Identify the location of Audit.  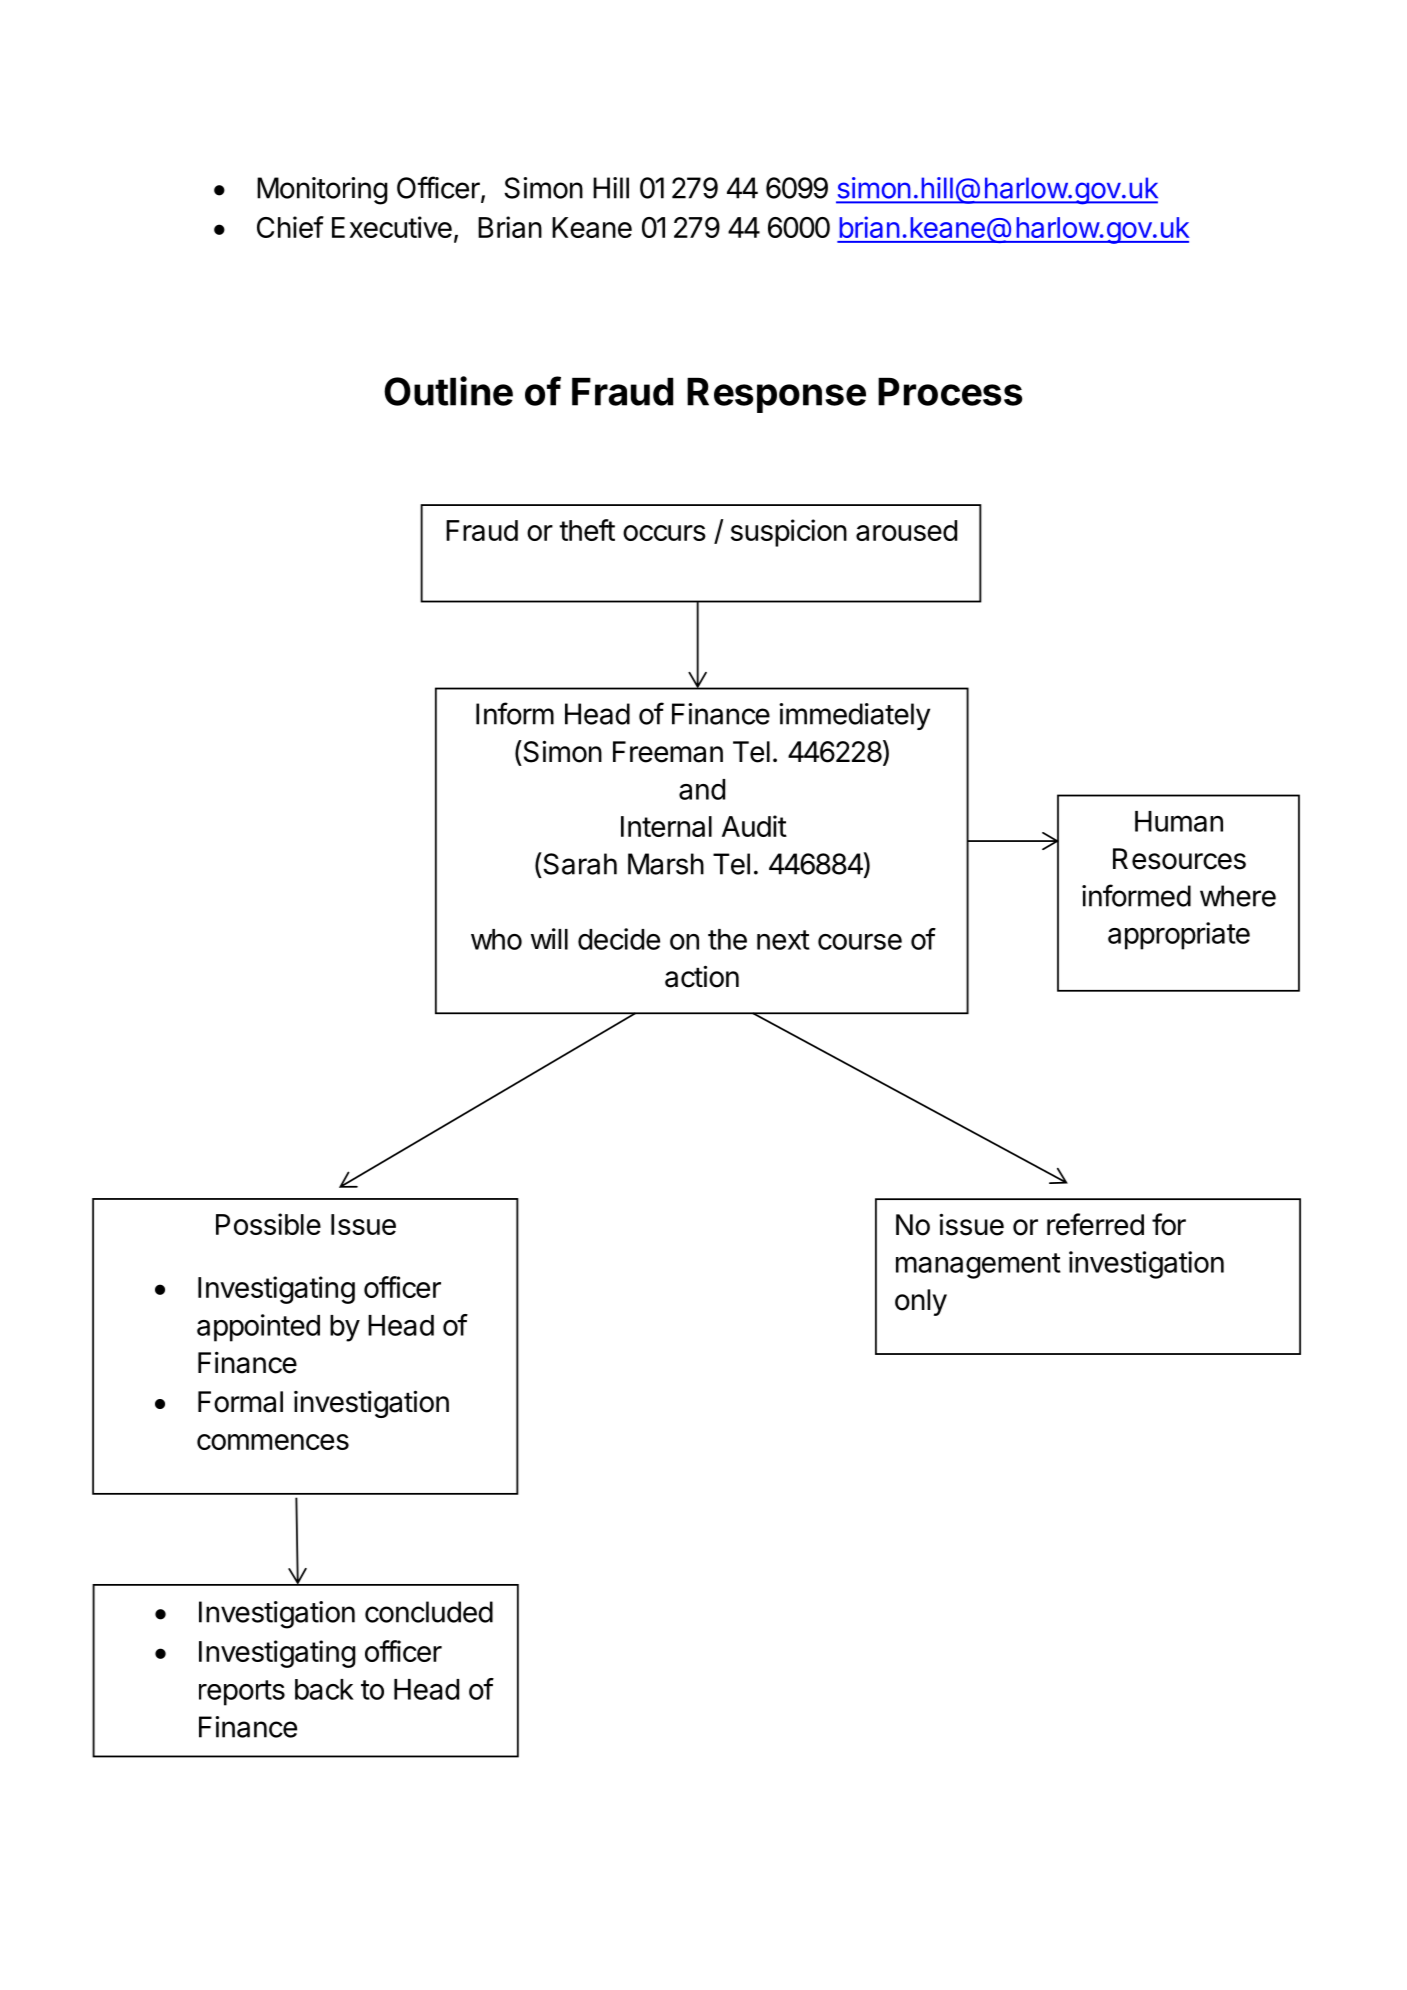
(754, 826).
